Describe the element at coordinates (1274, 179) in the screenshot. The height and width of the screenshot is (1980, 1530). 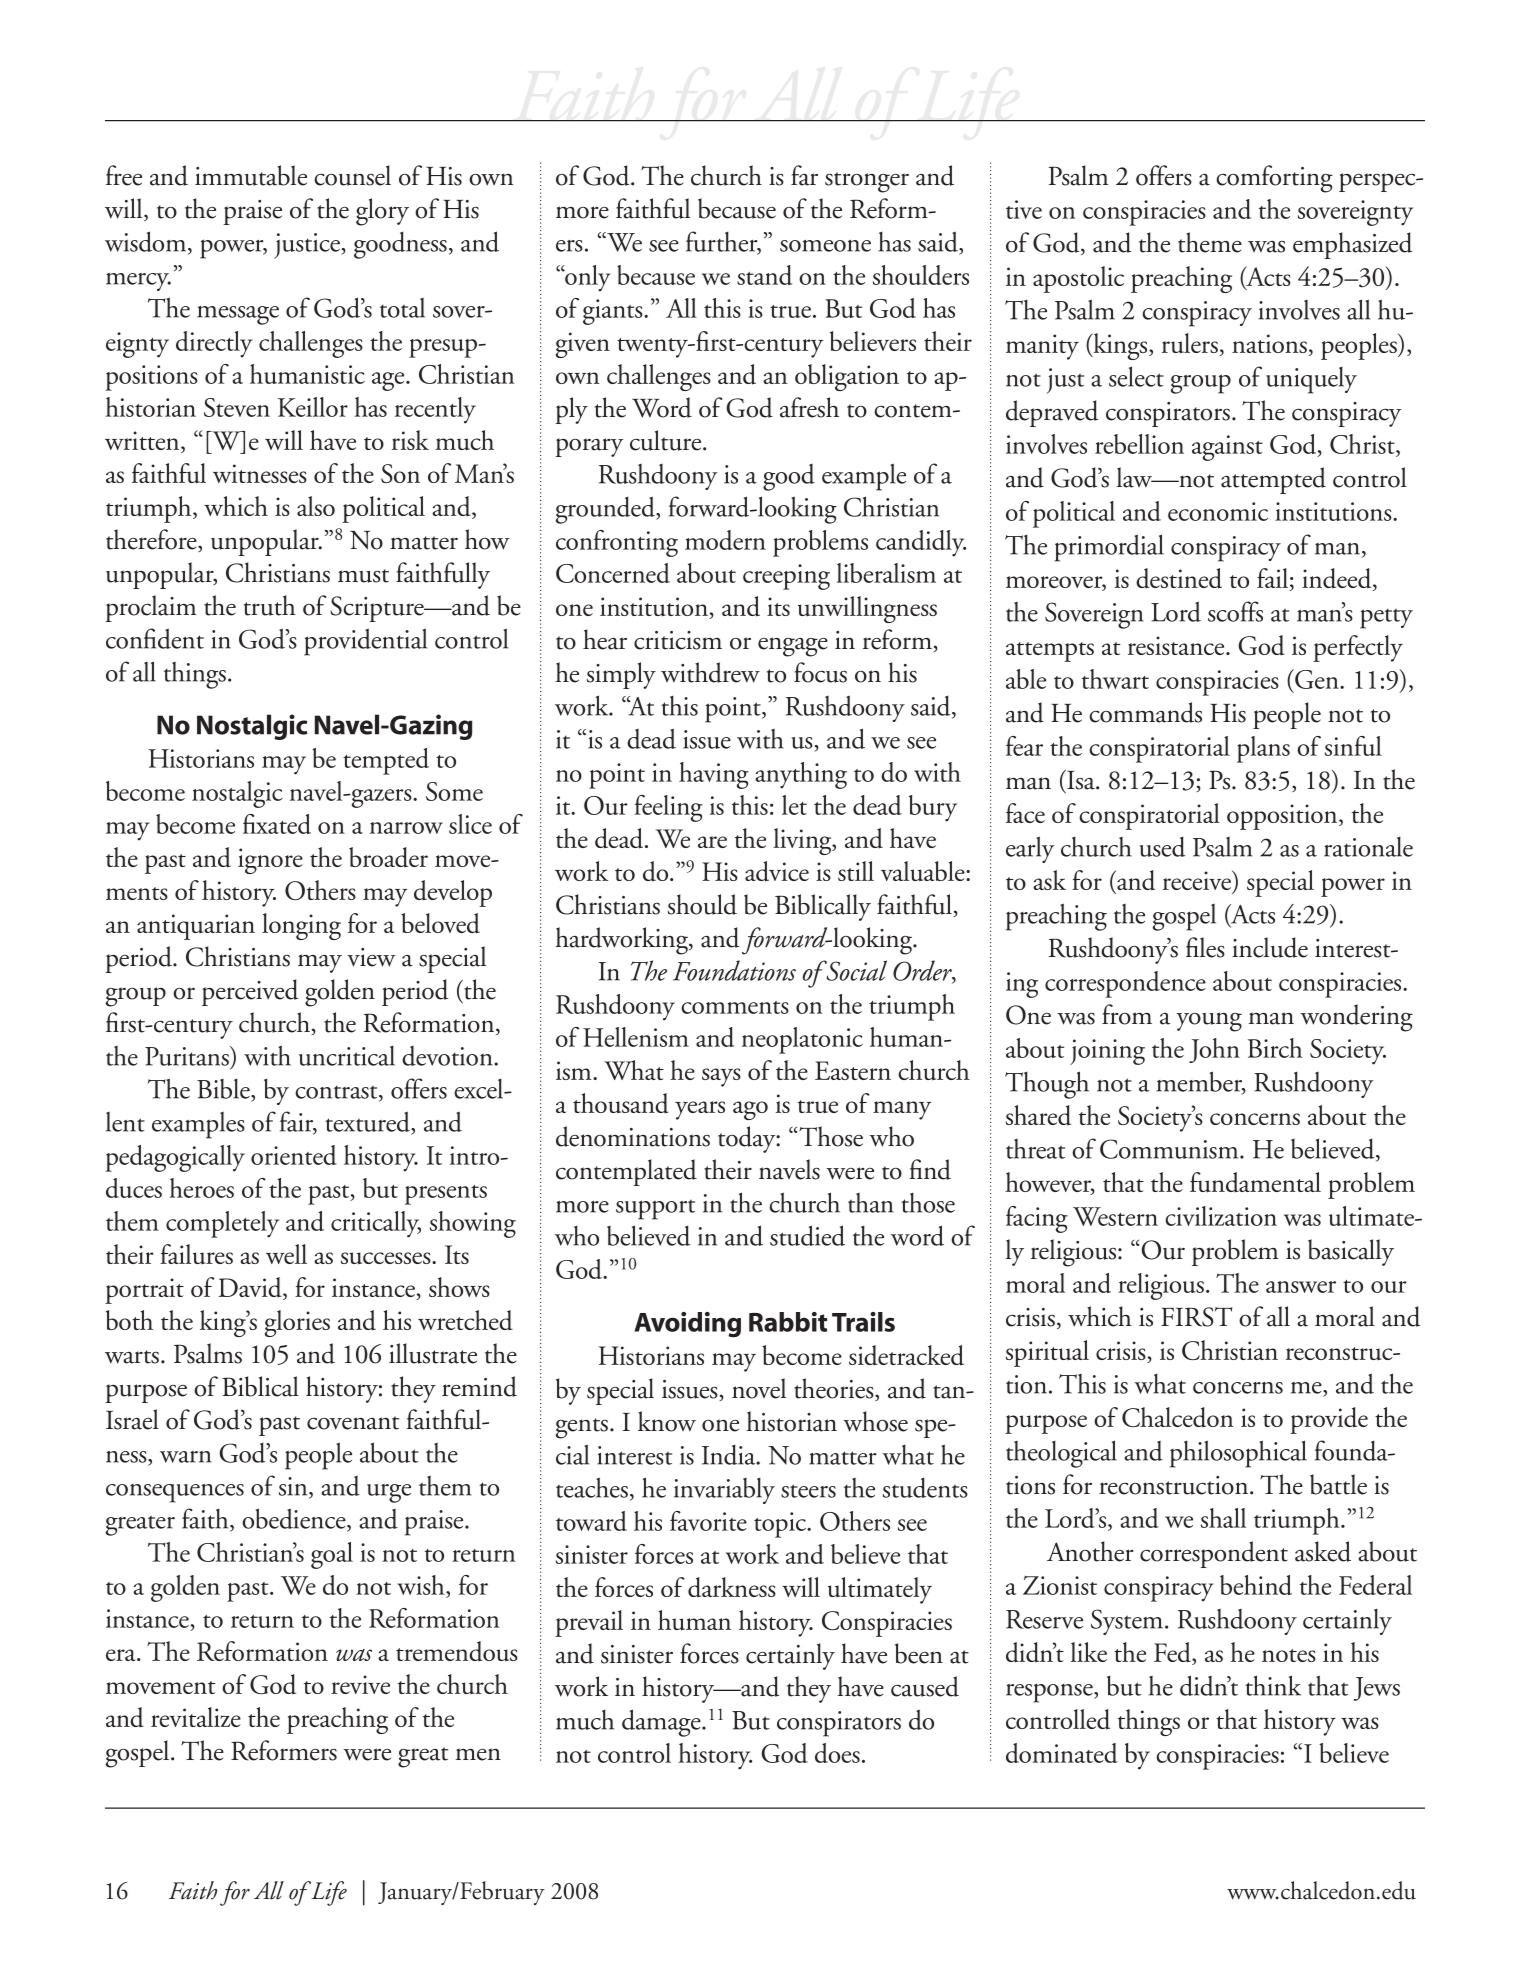
I see `comforting` at that location.
